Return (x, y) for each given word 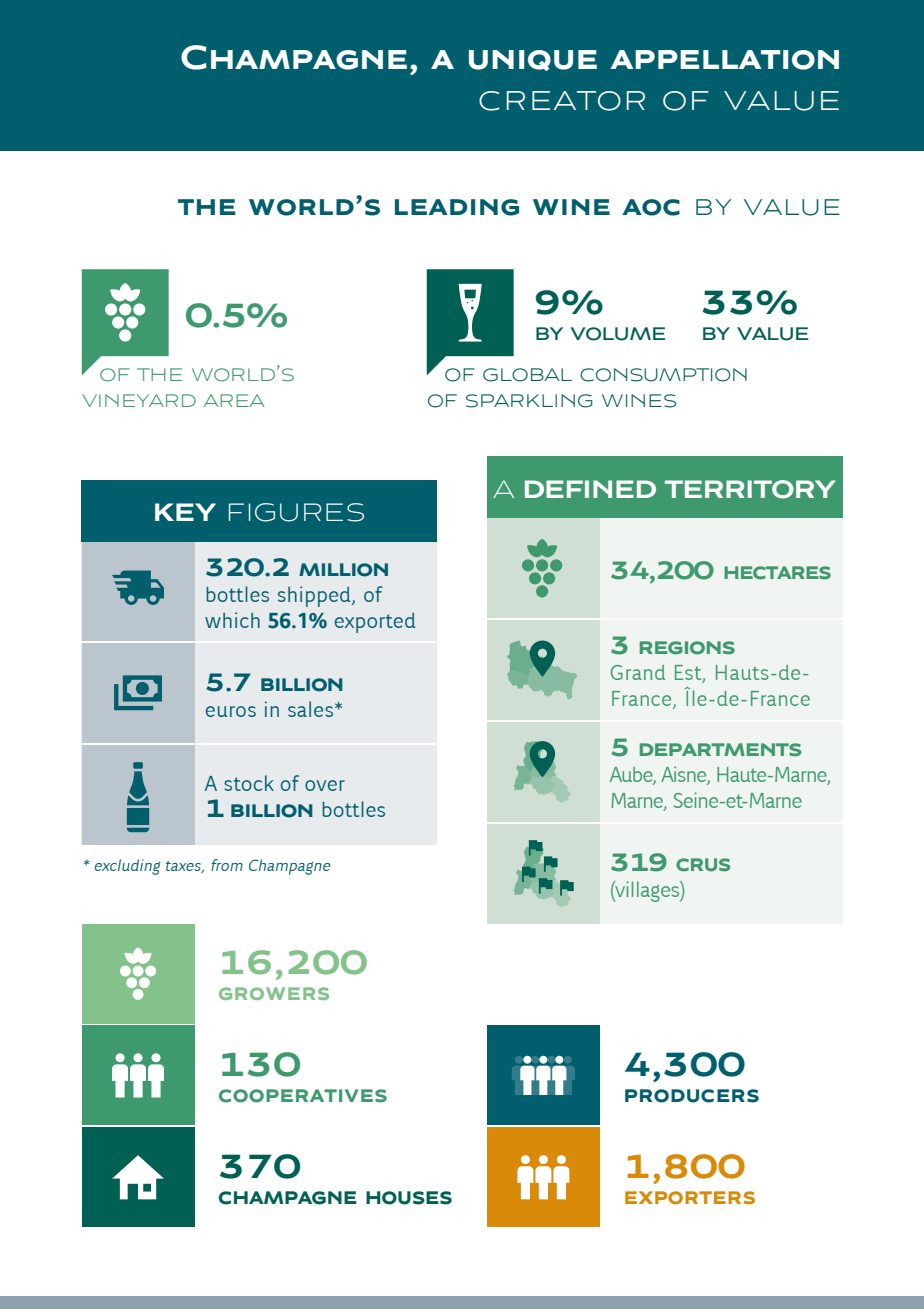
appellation (724, 60)
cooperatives (303, 1096)
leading (457, 207)
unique (533, 60)
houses (409, 1198)
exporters (690, 1198)
